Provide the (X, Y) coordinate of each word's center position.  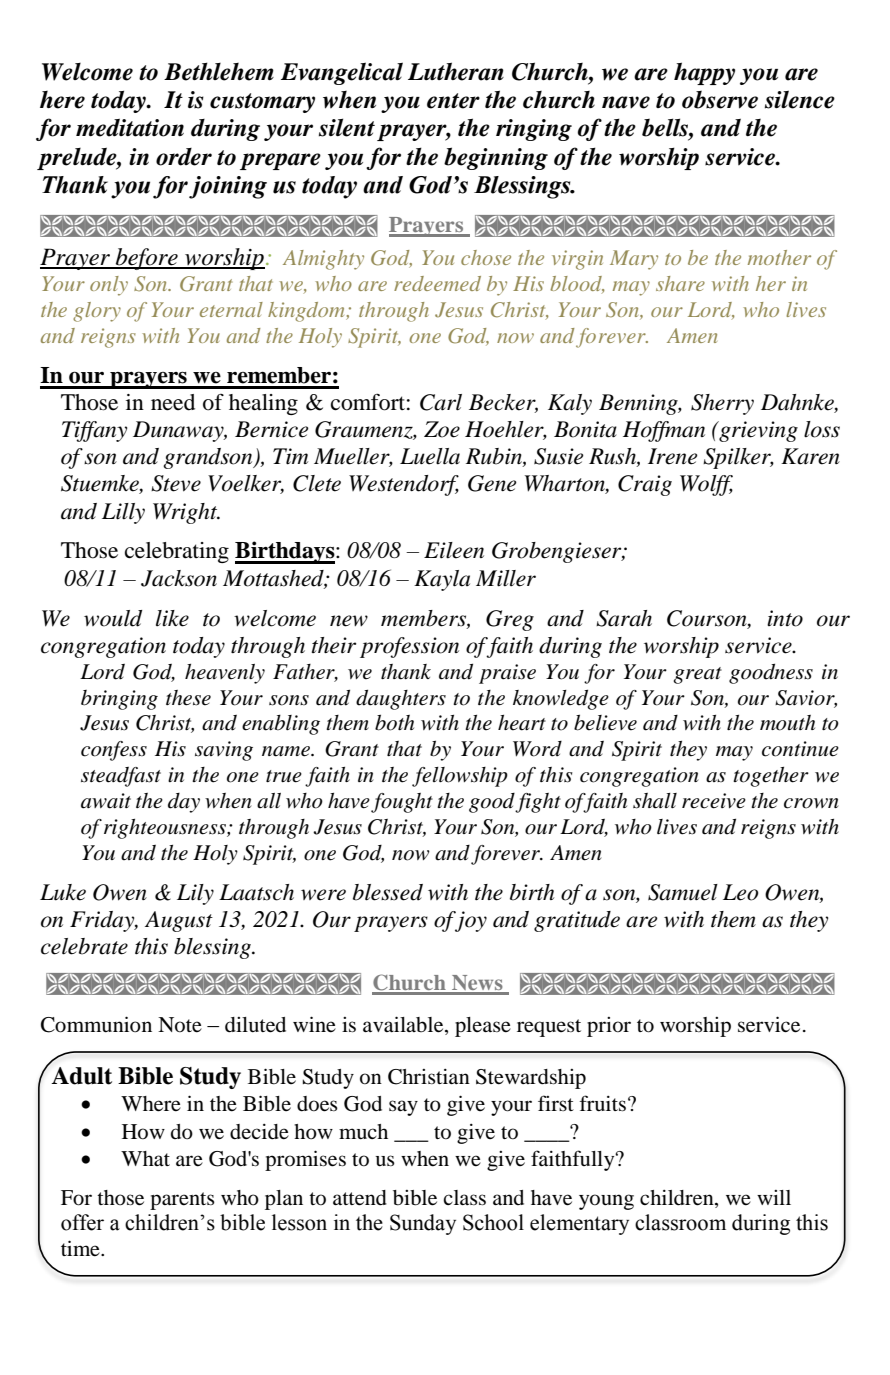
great (697, 675)
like (172, 618)
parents (182, 1201)
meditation (130, 128)
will (774, 1197)
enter (453, 101)
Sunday (423, 1224)
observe (720, 99)
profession (409, 647)
